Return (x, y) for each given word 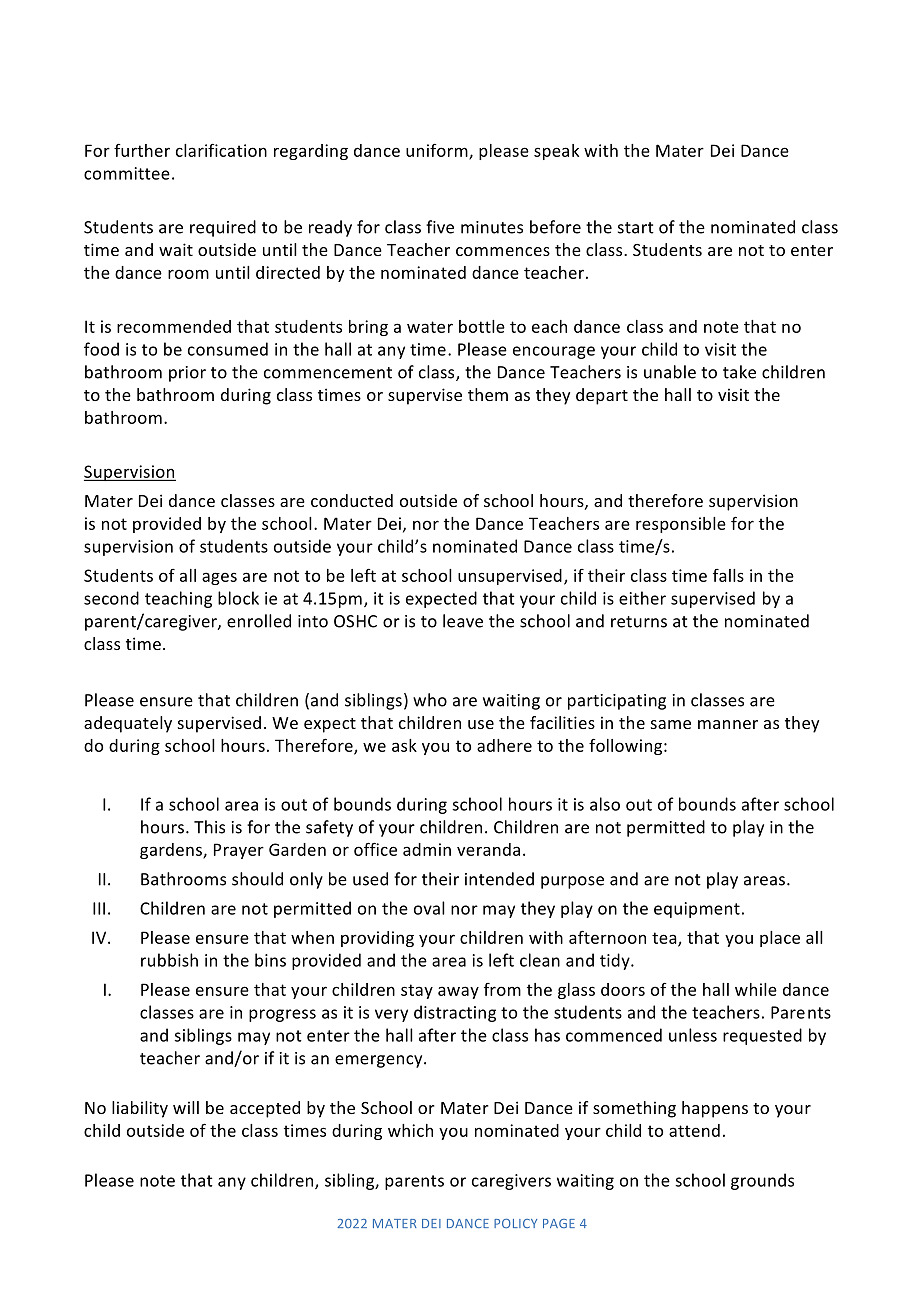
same (671, 724)
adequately (128, 724)
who (430, 700)
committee (127, 173)
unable (670, 372)
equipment (697, 910)
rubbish (169, 960)
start (636, 228)
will (186, 1107)
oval (429, 908)
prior (187, 374)
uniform (438, 151)
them (488, 394)
